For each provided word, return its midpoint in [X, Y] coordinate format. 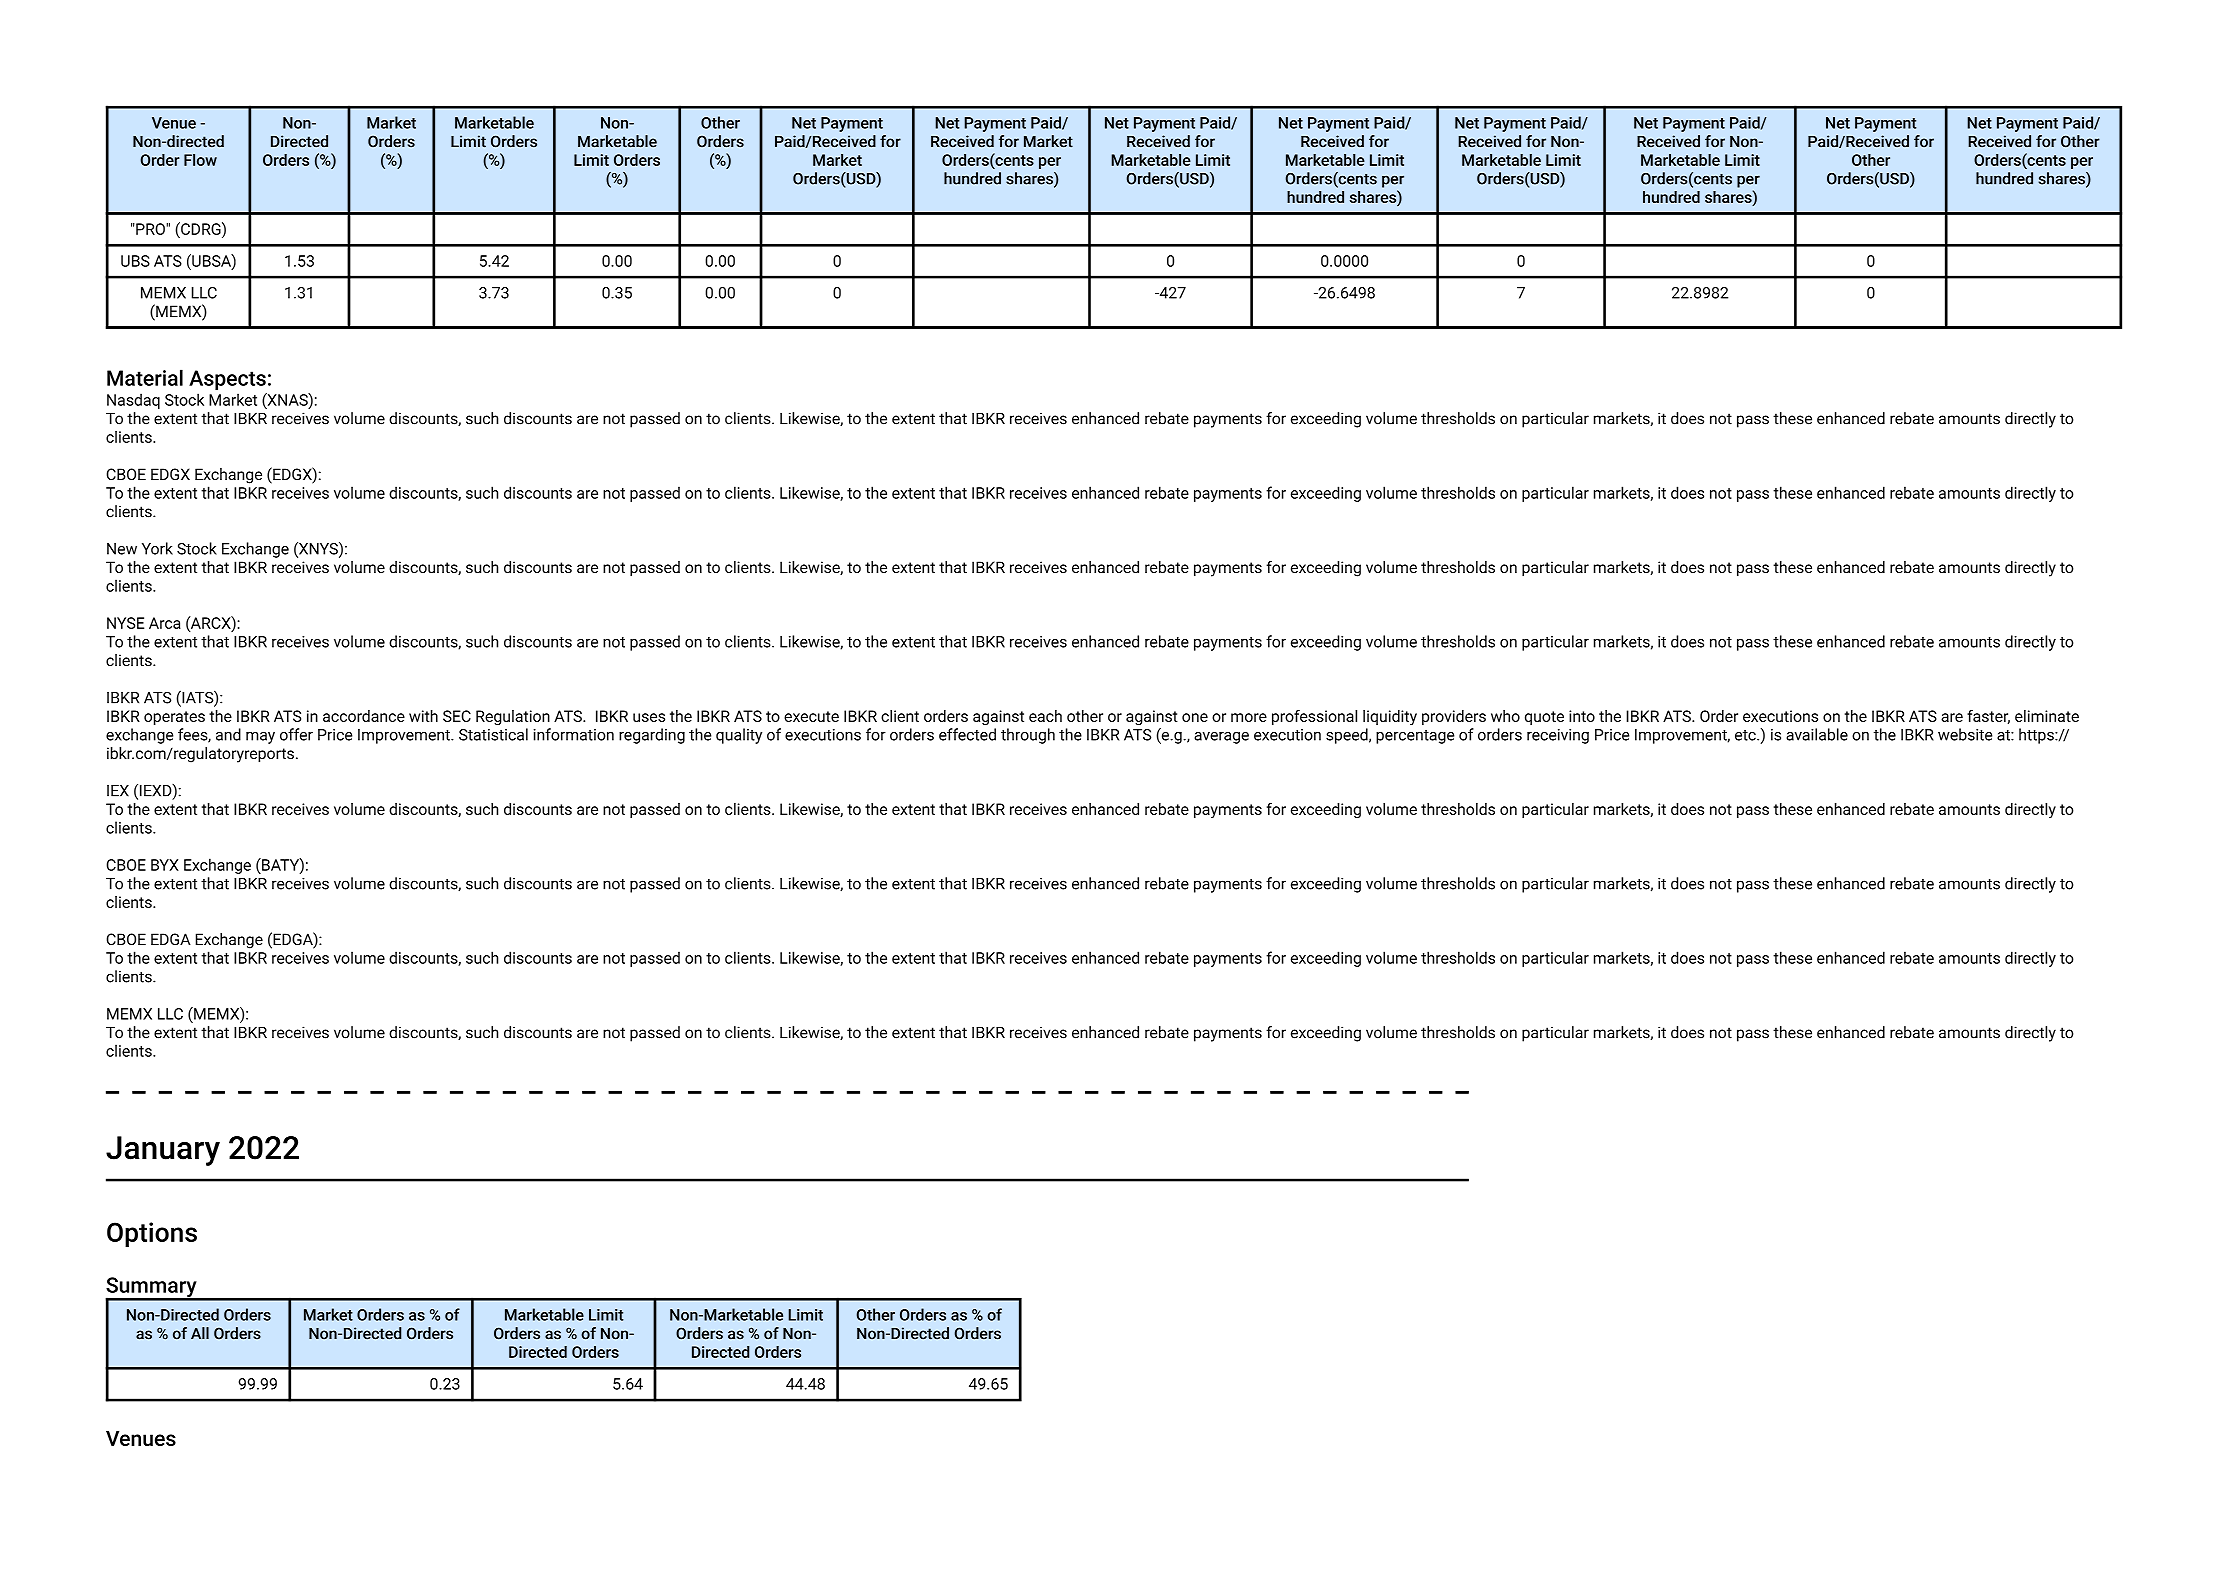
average [1221, 738]
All [200, 1333]
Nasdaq [133, 401]
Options [152, 1234]
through [1028, 736]
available [1817, 734]
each [1045, 716]
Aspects [227, 380]
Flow [200, 160]
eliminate [2047, 716]
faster [1988, 717]
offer [296, 734]
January [163, 1151]
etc [1746, 735]
